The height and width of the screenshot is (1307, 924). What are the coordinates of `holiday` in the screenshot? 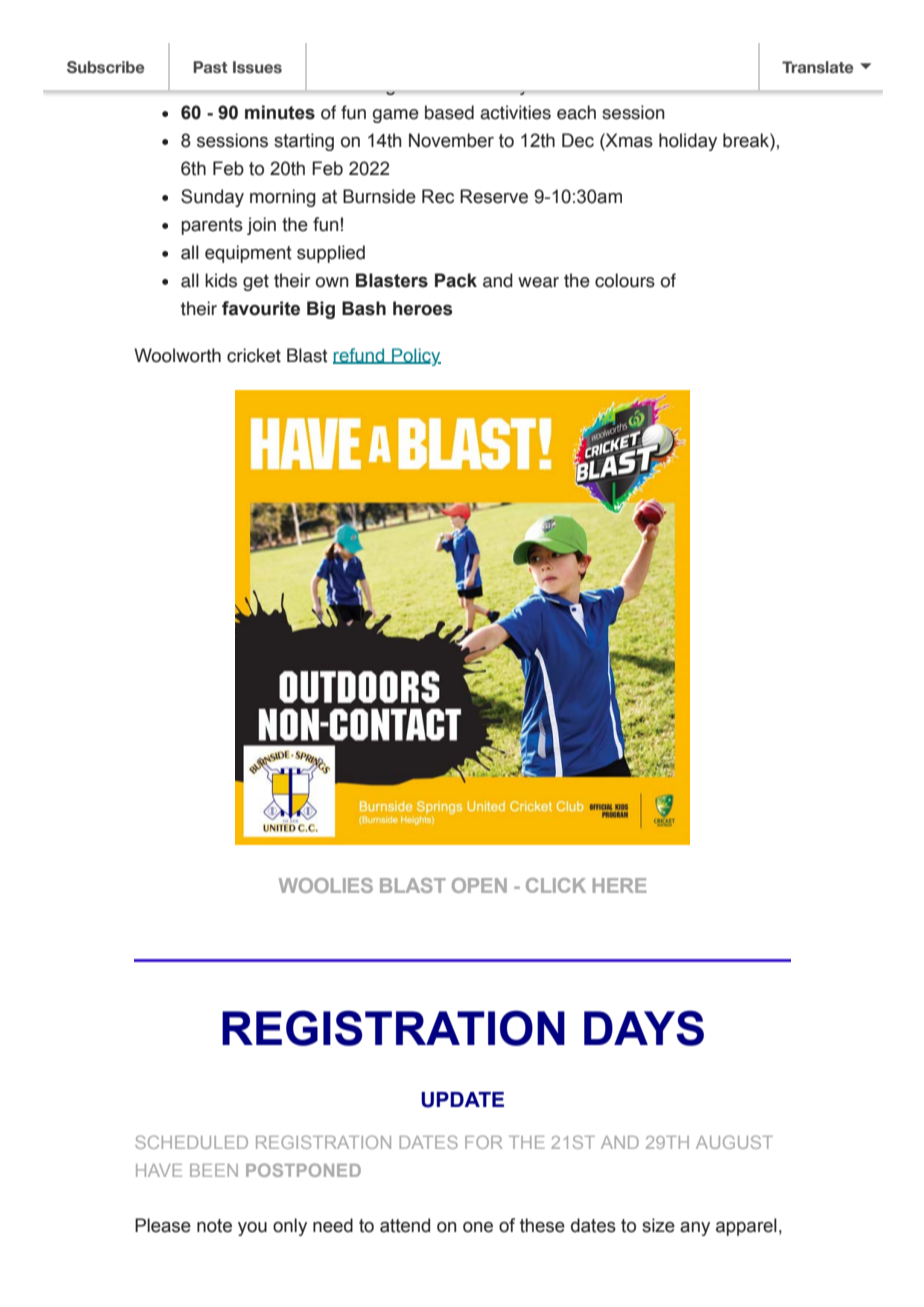 It's located at (688, 142).
